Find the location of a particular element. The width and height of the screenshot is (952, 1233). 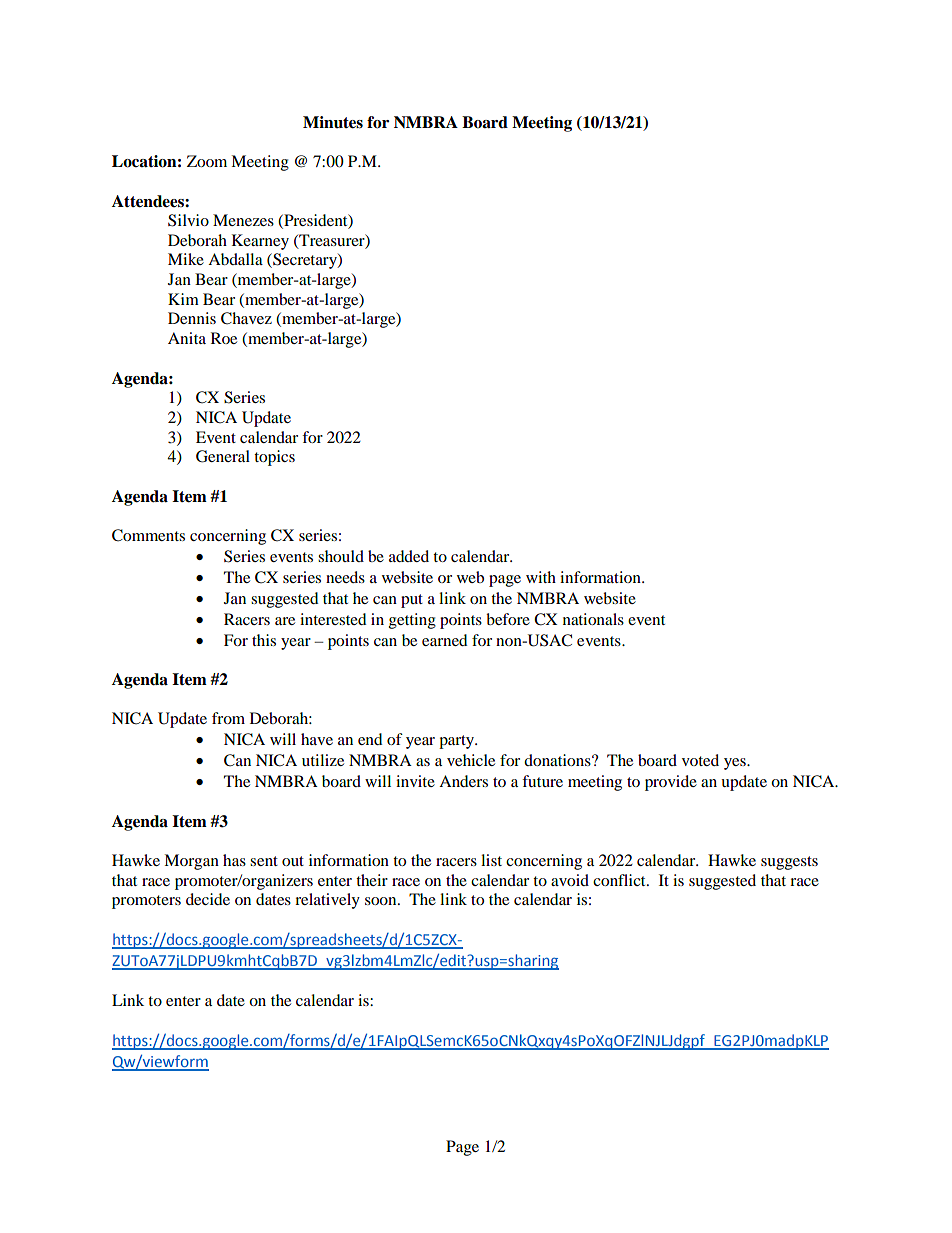

Minutes is located at coordinates (333, 122).
